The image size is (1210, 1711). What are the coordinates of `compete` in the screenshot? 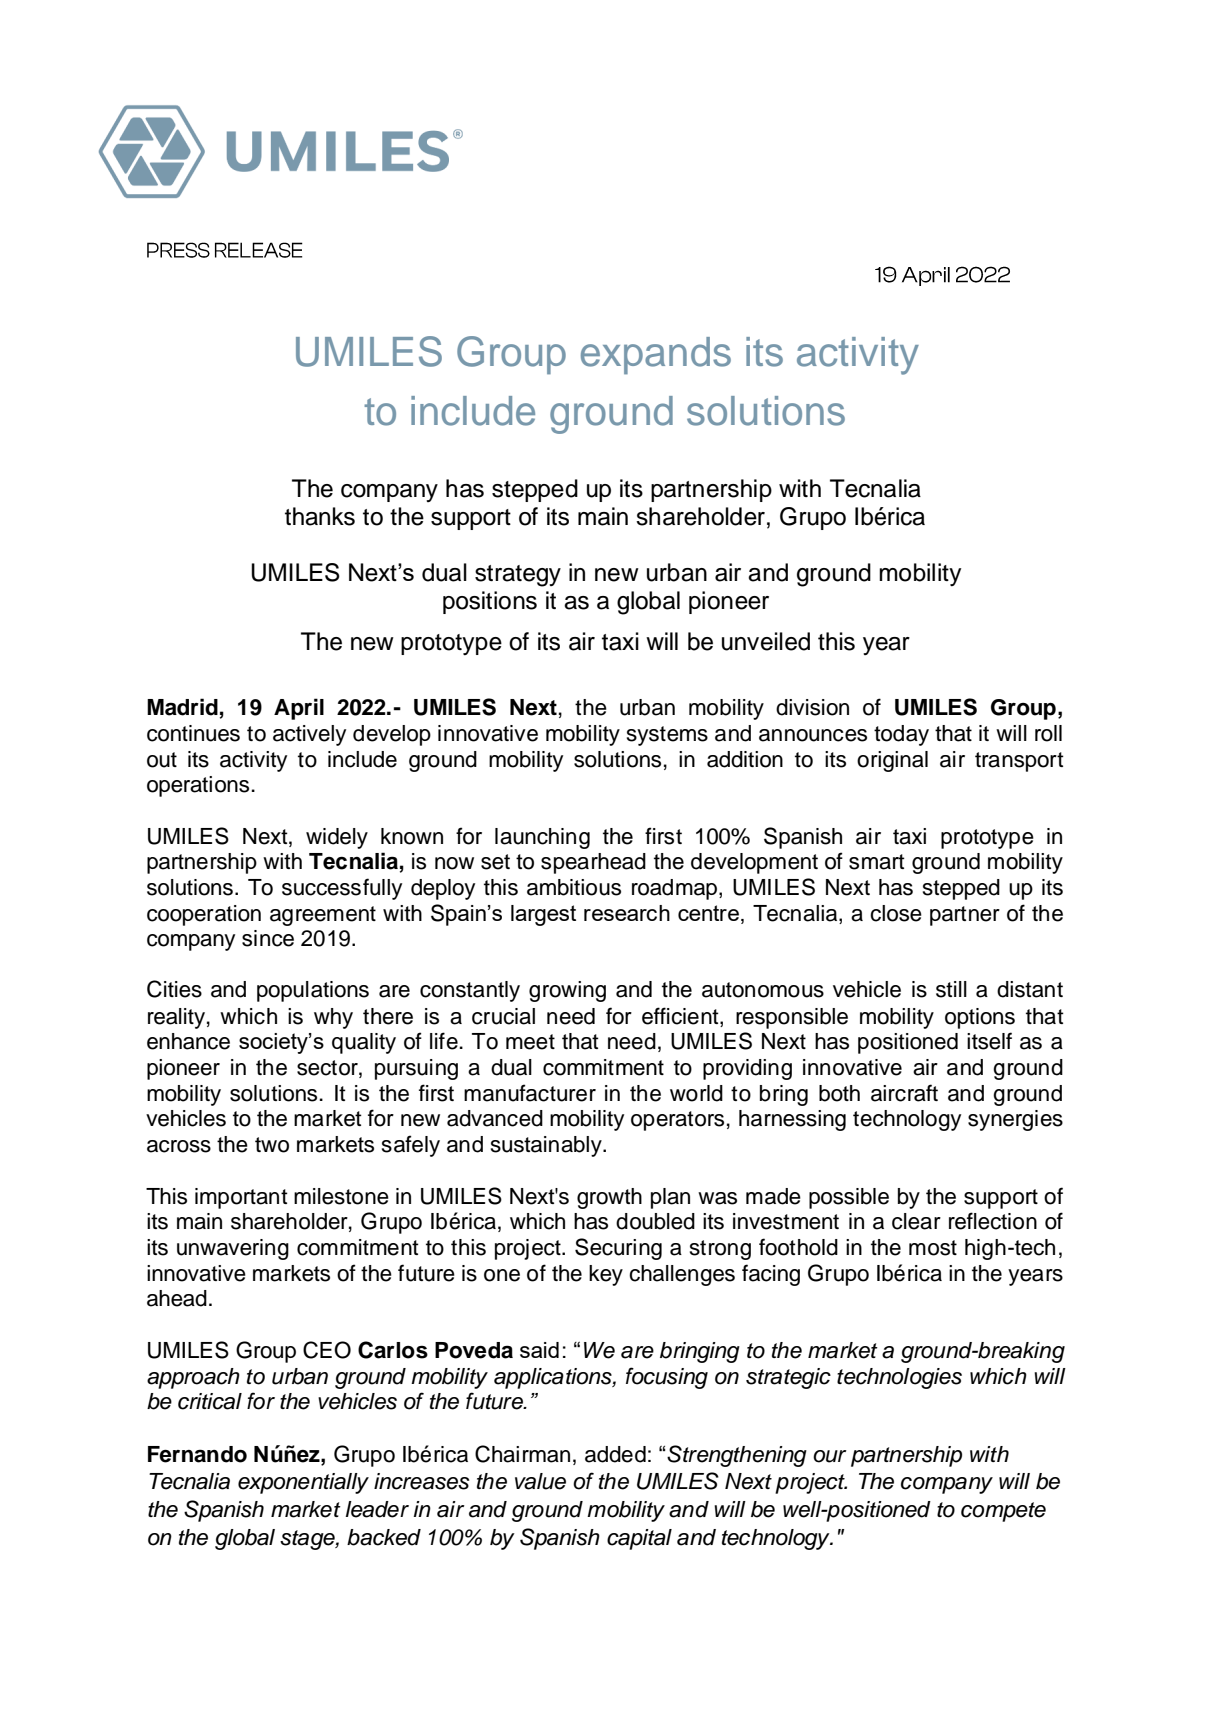 It's located at (1003, 1512).
